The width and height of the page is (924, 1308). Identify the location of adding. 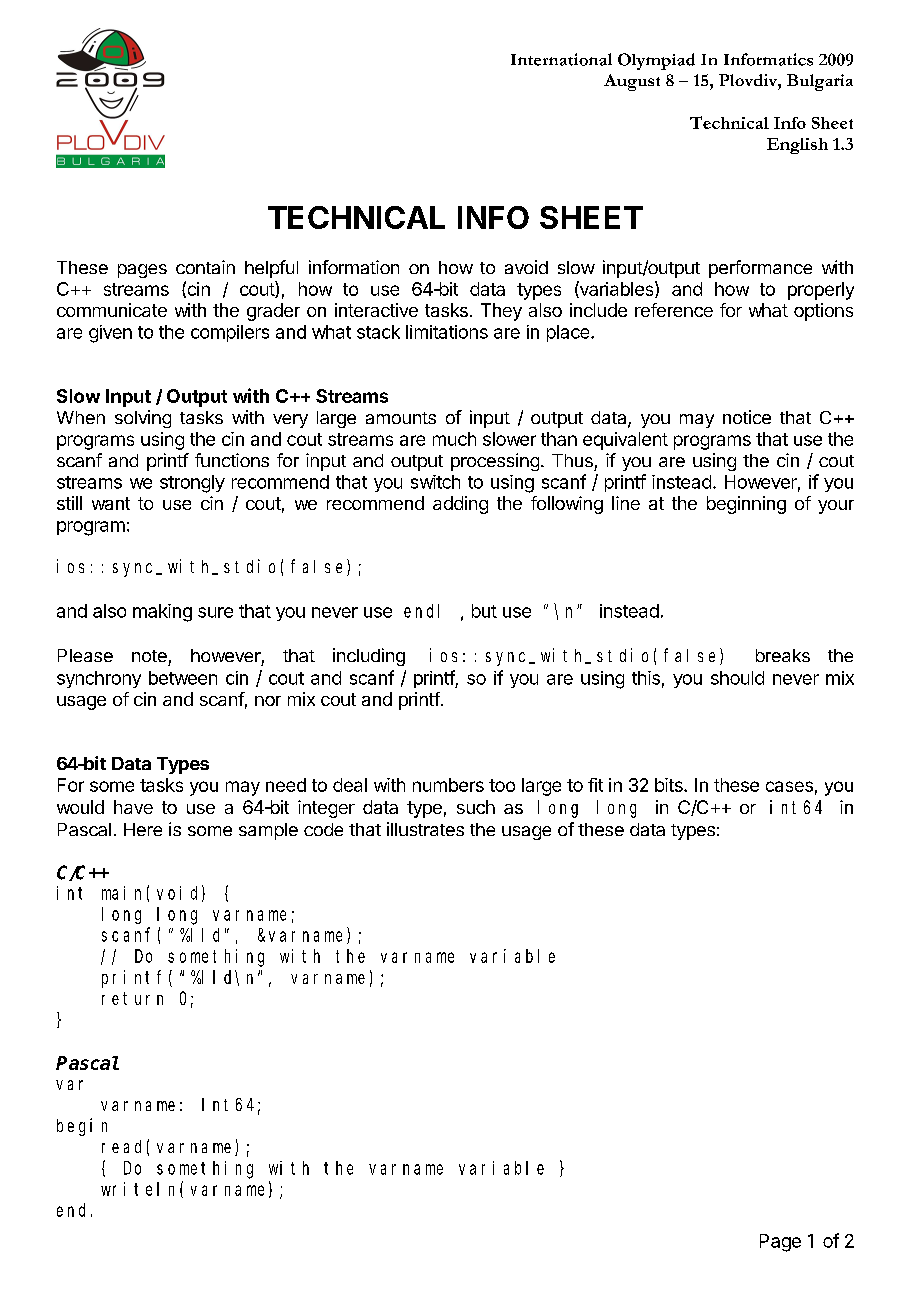
(460, 505).
